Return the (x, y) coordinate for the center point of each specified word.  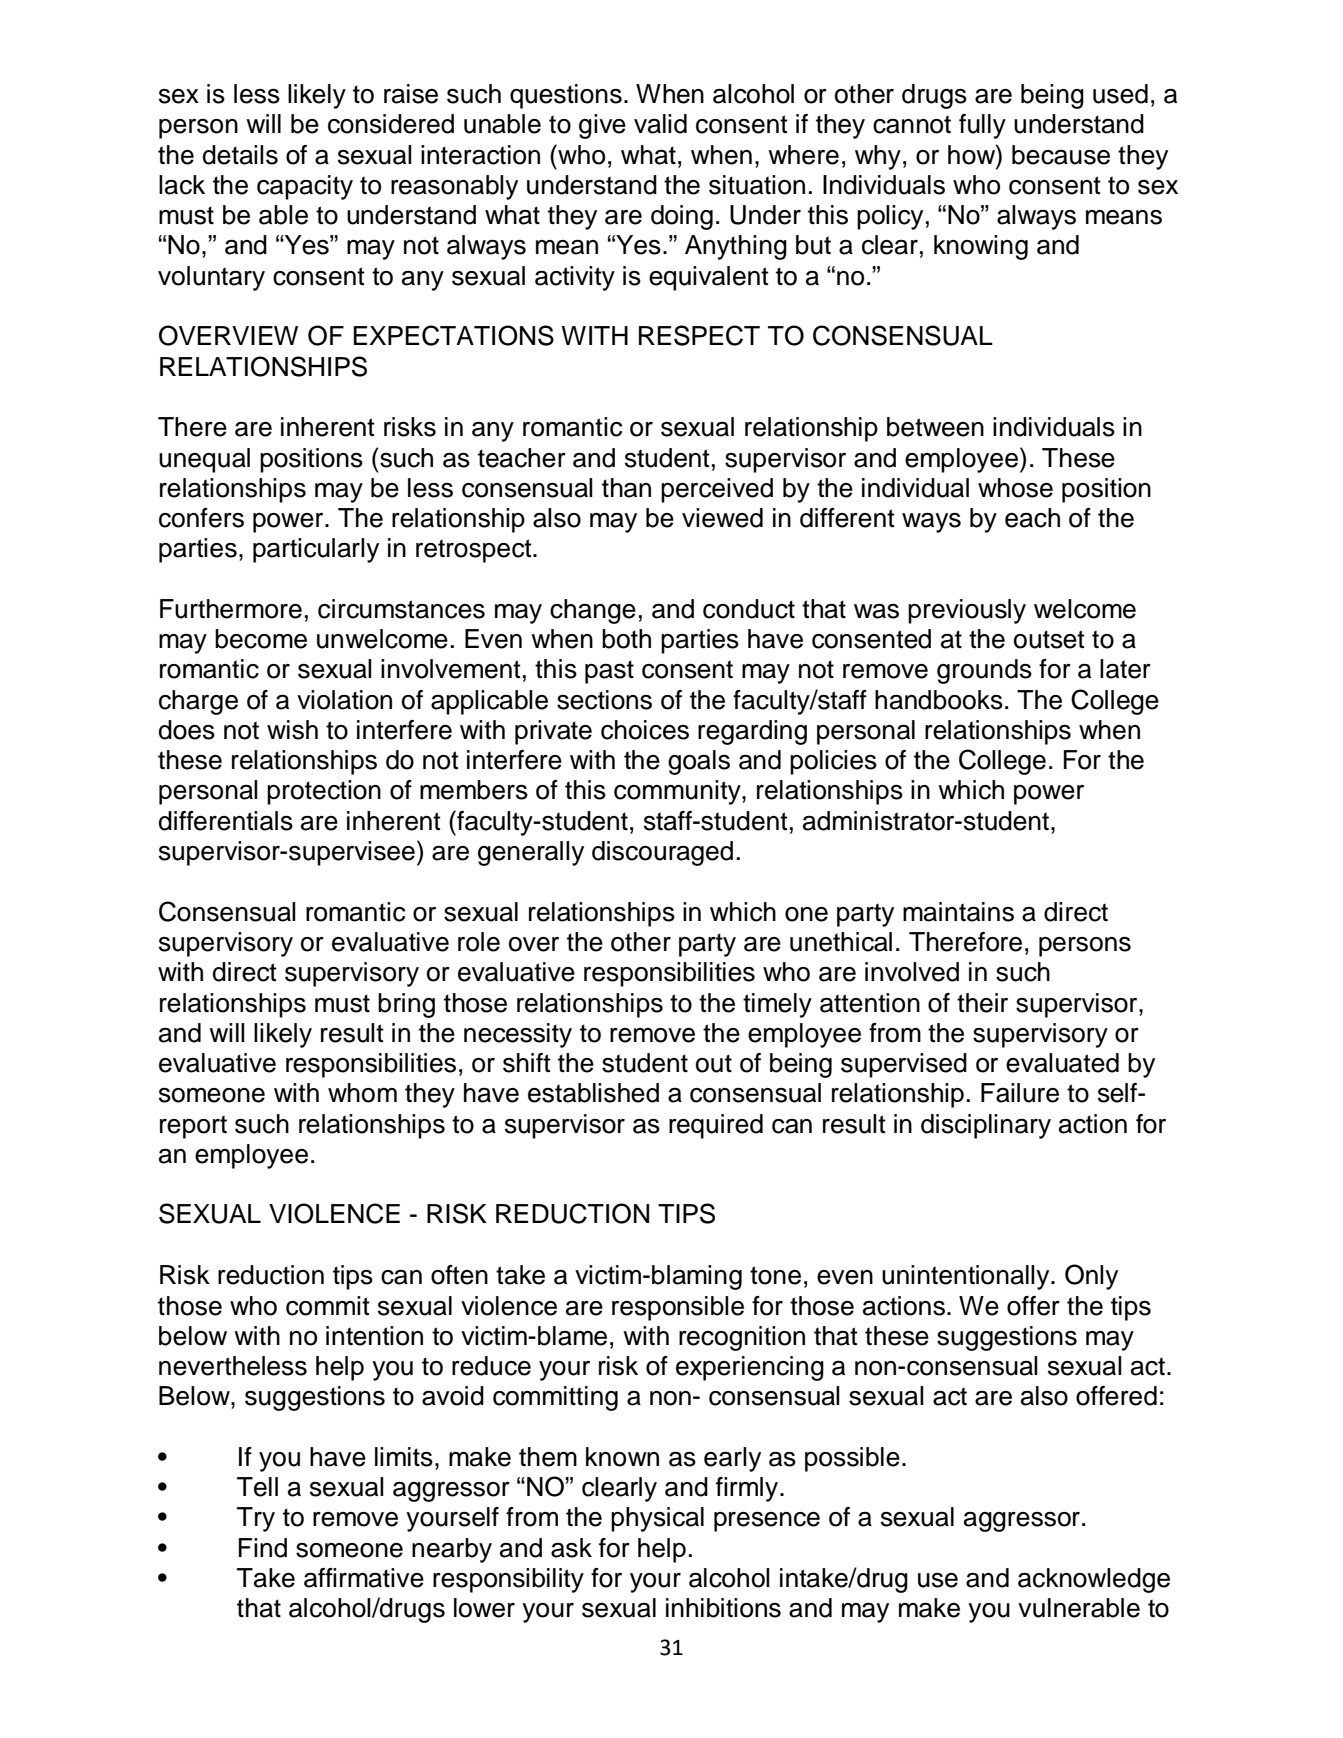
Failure (1020, 1093)
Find (263, 1548)
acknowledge (1094, 1580)
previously (967, 611)
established (593, 1093)
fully (982, 126)
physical (657, 1519)
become (261, 639)
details (240, 155)
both (626, 639)
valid (660, 124)
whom (362, 1093)
